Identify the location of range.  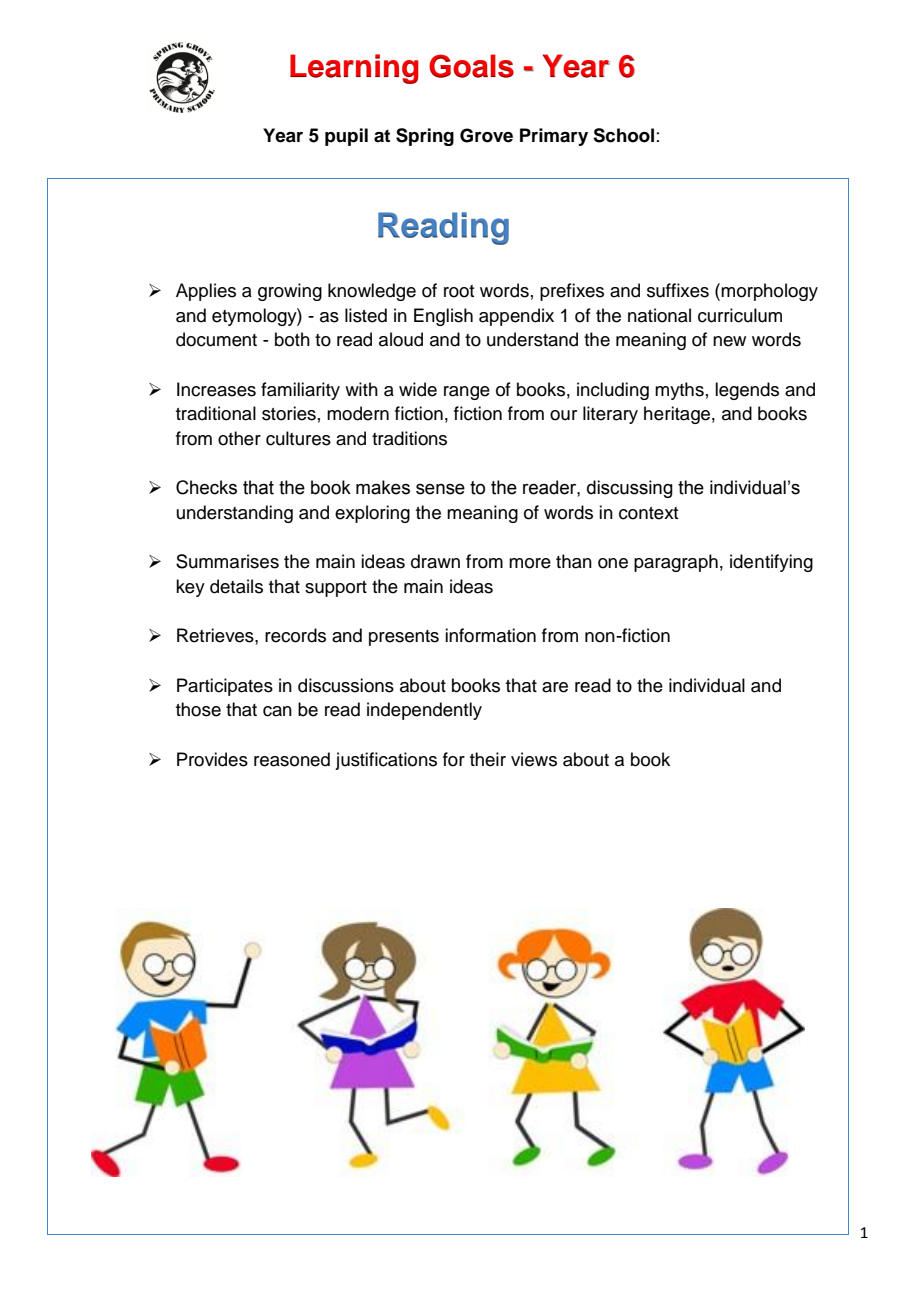
(467, 393).
